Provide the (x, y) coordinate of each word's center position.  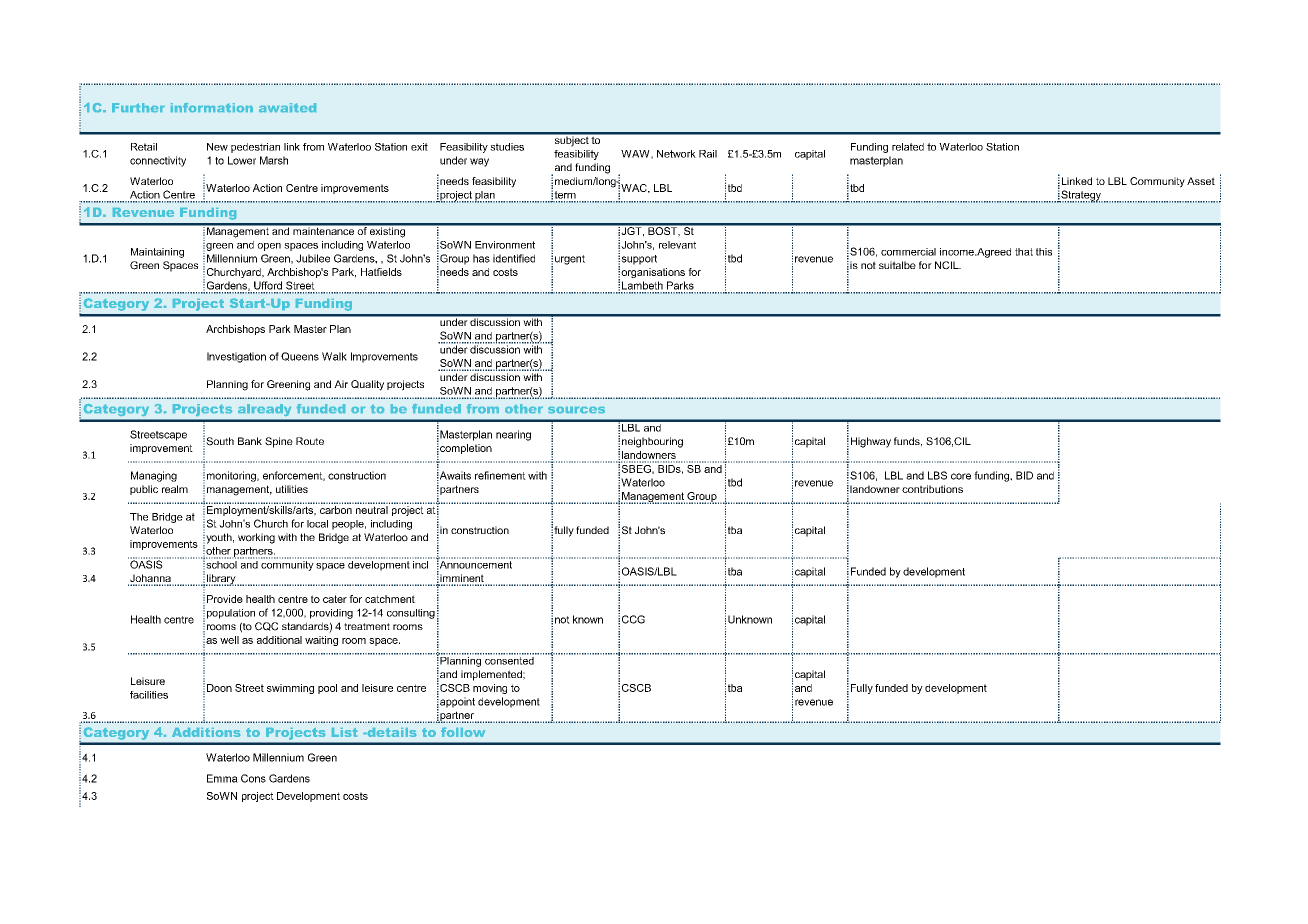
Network (676, 154)
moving (490, 689)
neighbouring (652, 442)
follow (463, 732)
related (908, 147)
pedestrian (255, 148)
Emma (222, 778)
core (961, 476)
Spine (279, 442)
